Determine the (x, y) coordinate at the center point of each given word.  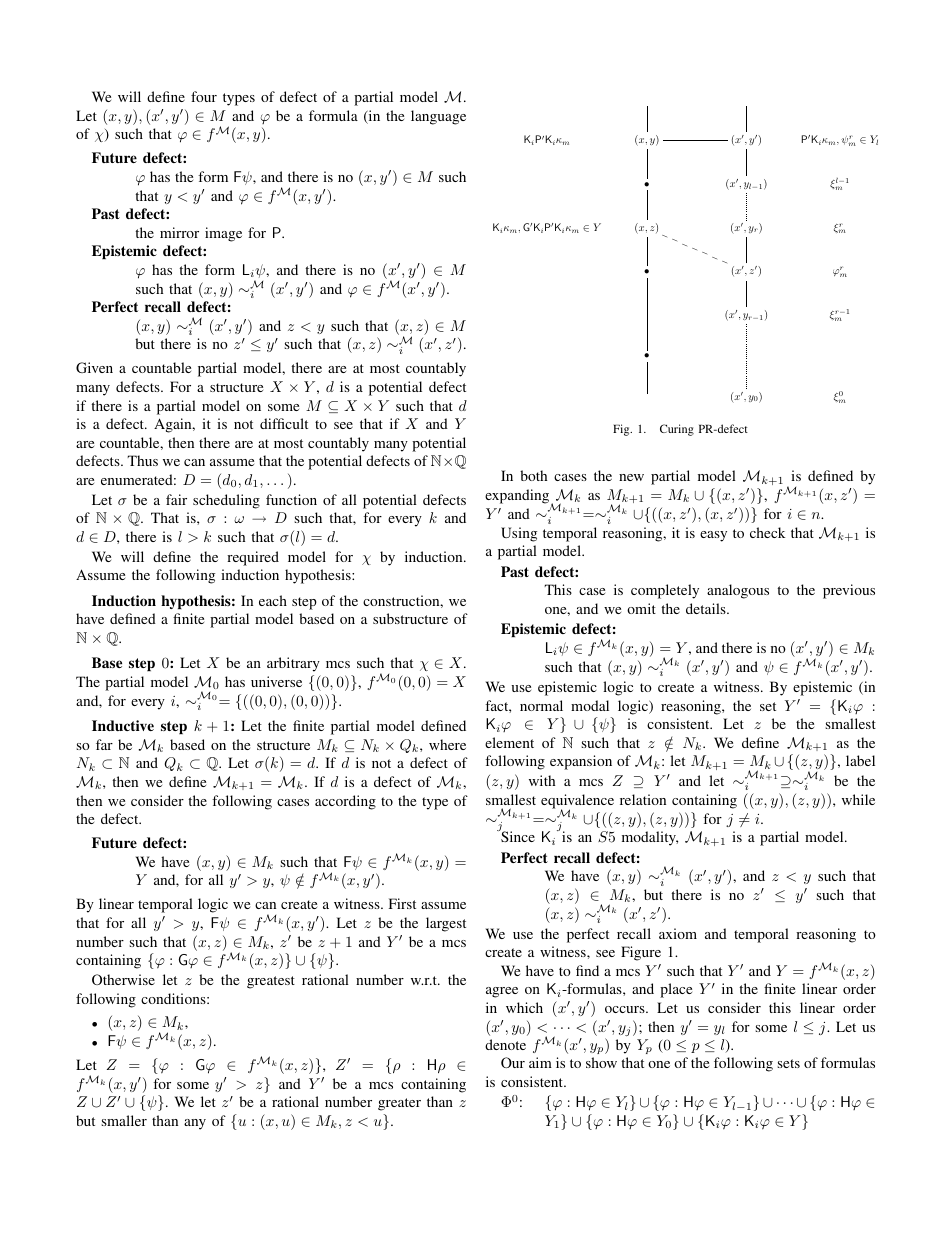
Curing (677, 430)
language (438, 117)
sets (788, 1063)
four (204, 96)
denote (505, 1044)
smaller (124, 1120)
